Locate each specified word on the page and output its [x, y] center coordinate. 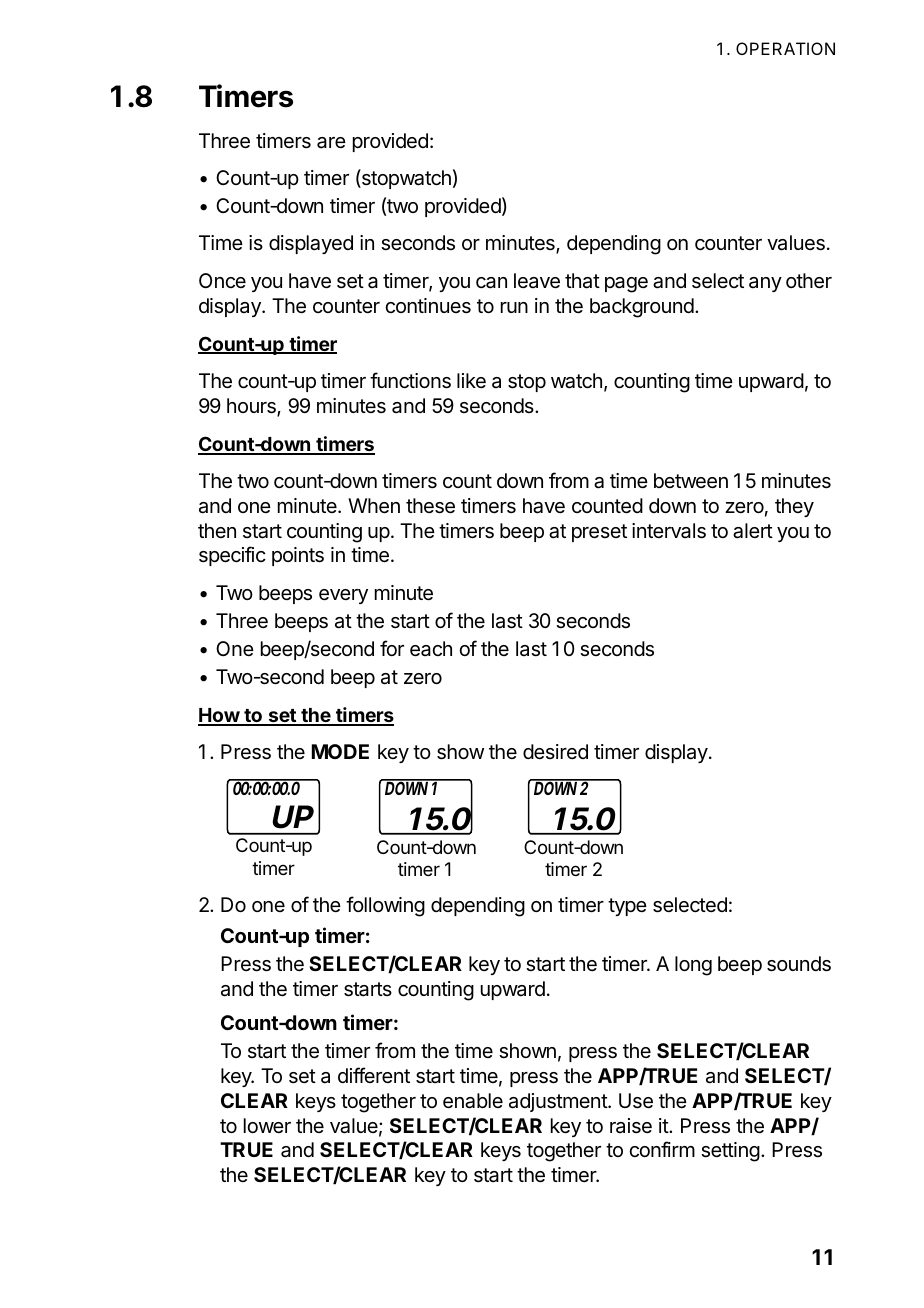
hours [252, 407]
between [691, 481]
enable [473, 1101]
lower [267, 1125]
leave [537, 281]
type [627, 907]
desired [555, 751]
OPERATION [785, 48]
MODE [340, 751]
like [471, 380]
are [331, 143]
